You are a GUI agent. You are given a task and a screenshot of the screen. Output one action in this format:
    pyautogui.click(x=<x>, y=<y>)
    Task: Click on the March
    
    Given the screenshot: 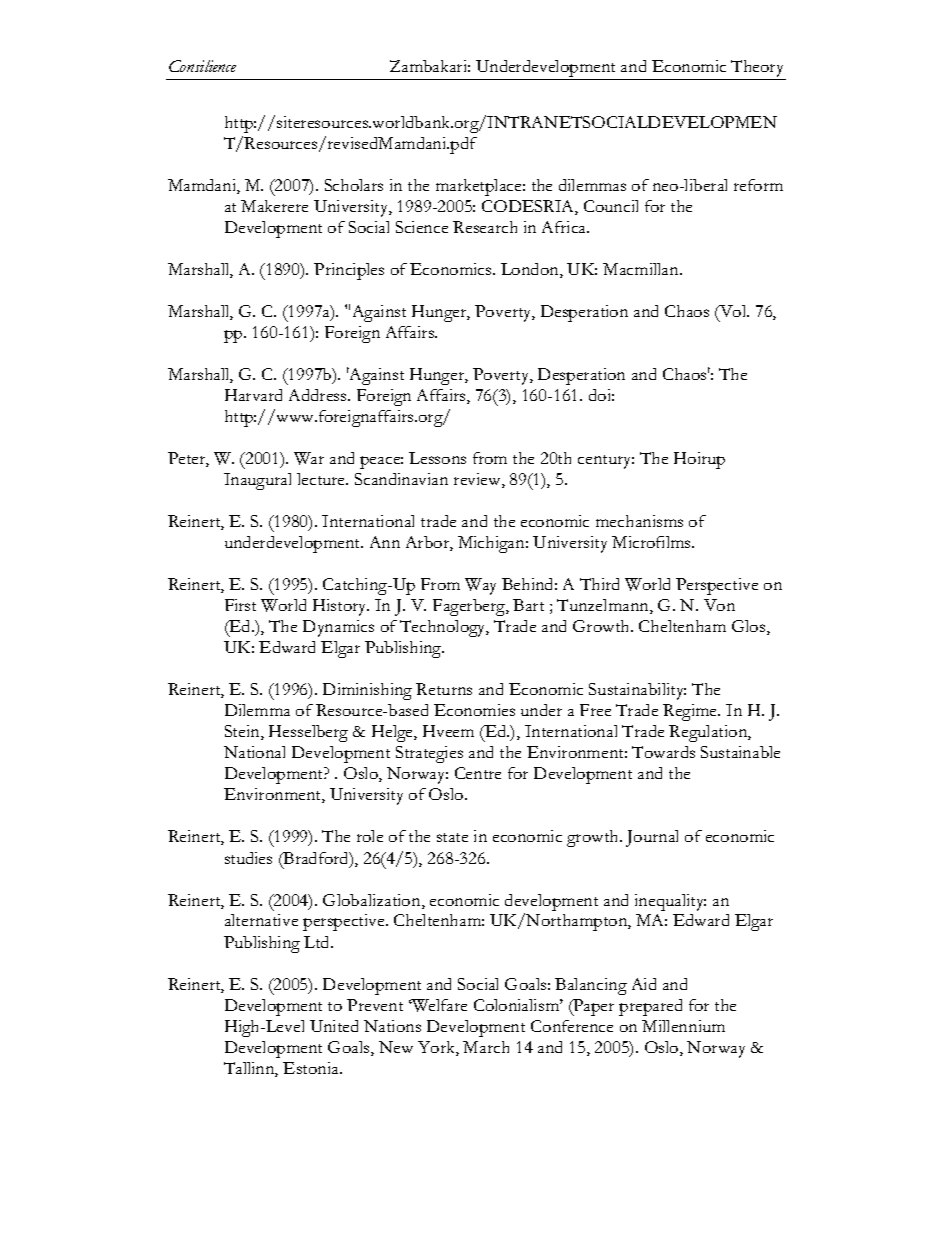 What is the action you would take?
    pyautogui.click(x=486, y=1047)
